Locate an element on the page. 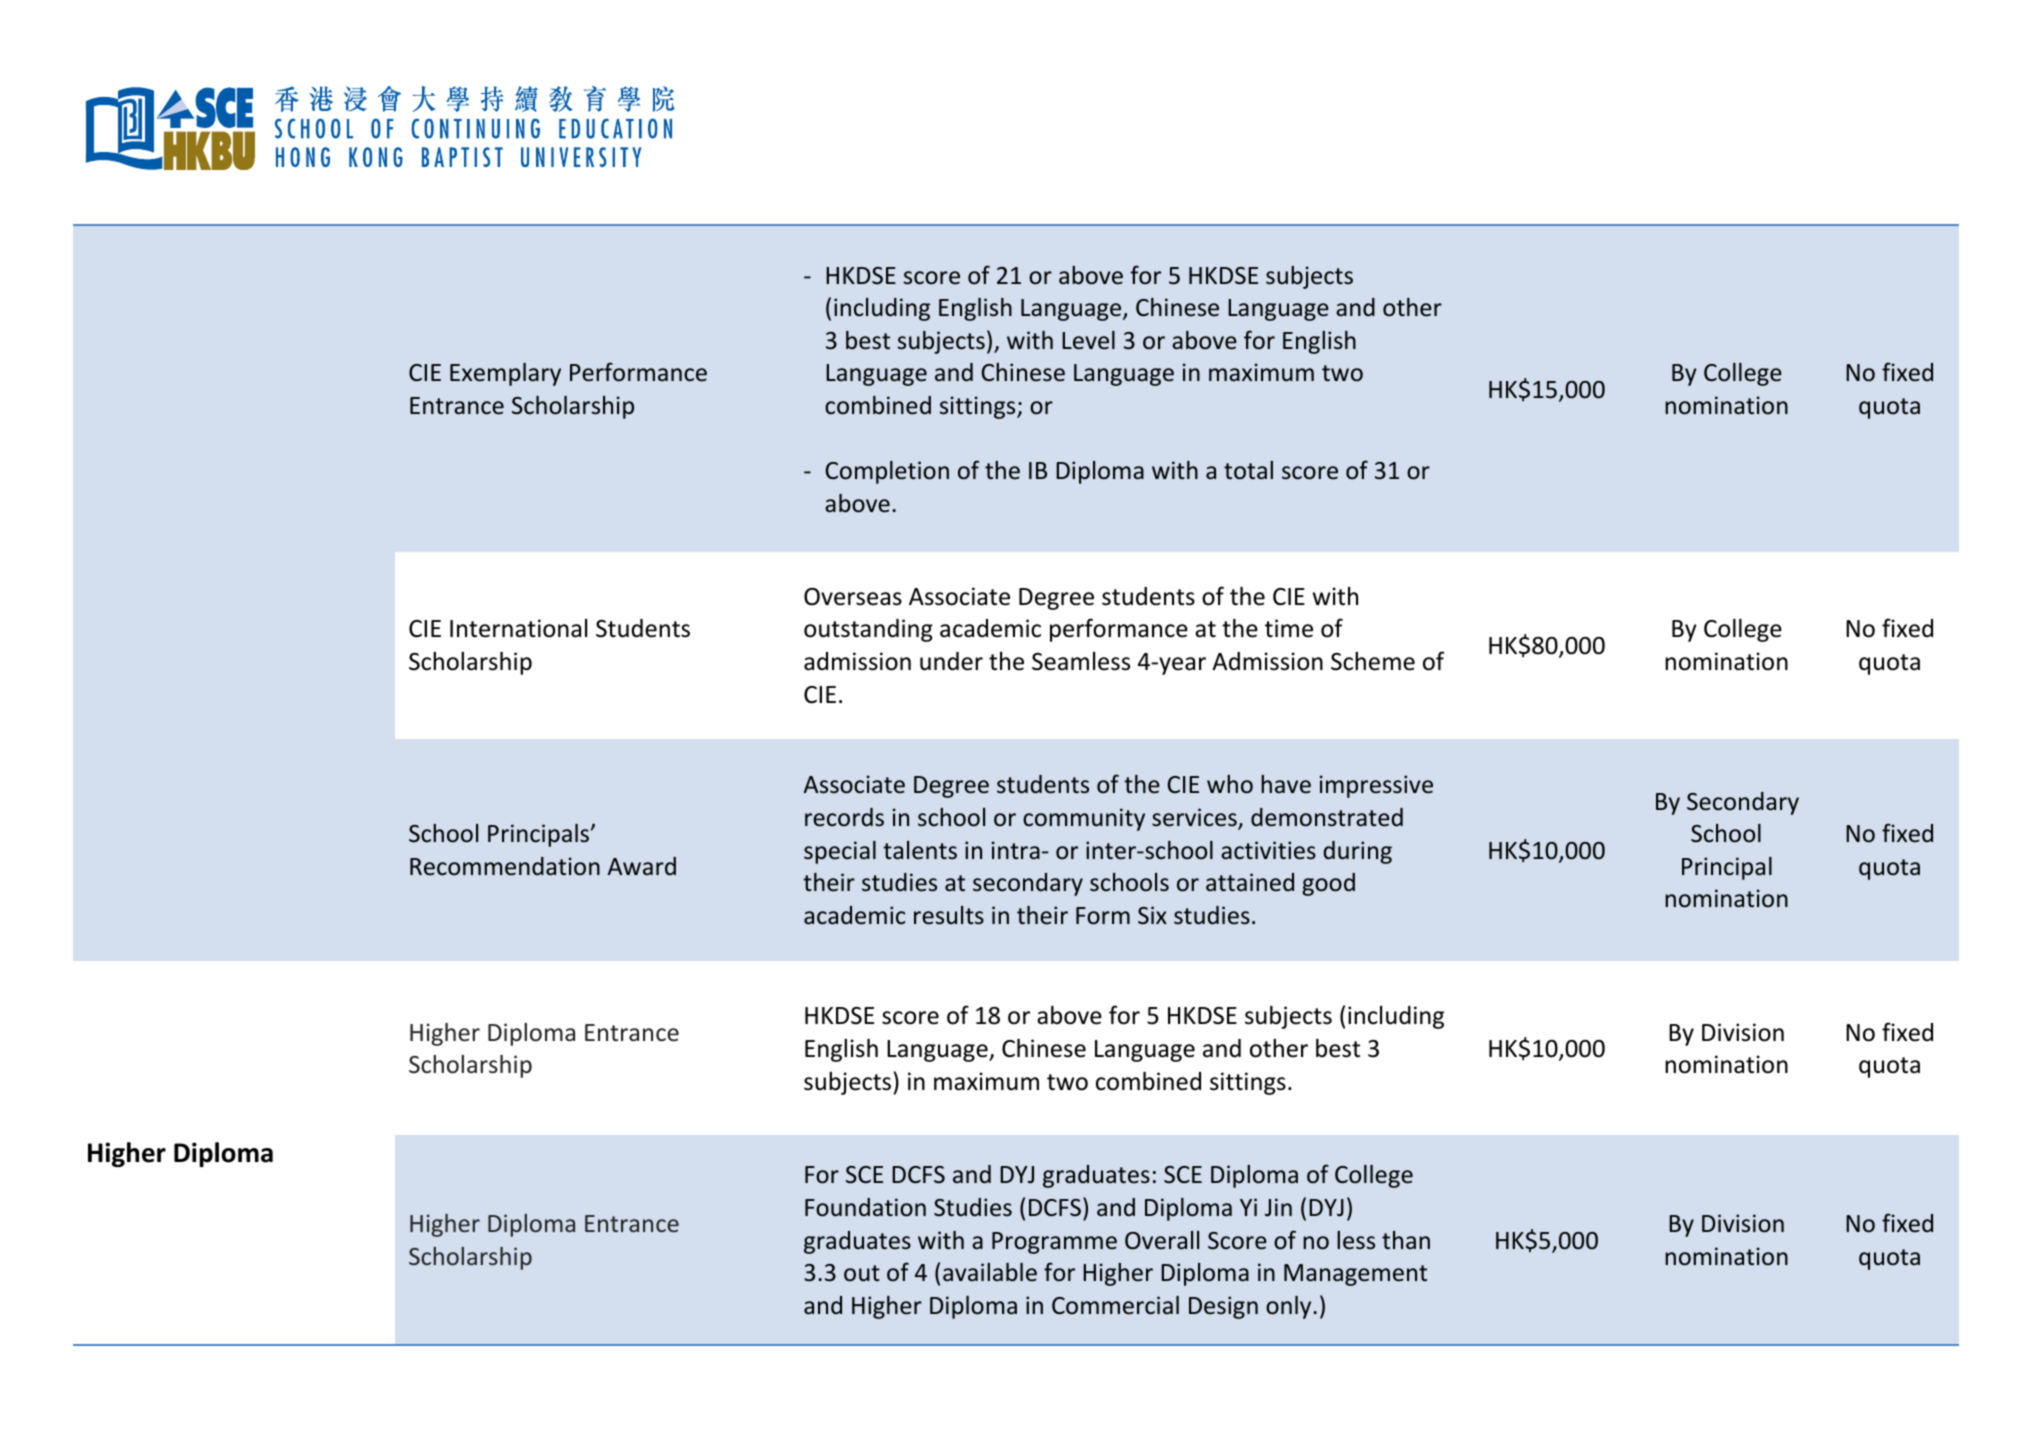 This page has height=1443, width=2041. available is located at coordinates (990, 1272).
